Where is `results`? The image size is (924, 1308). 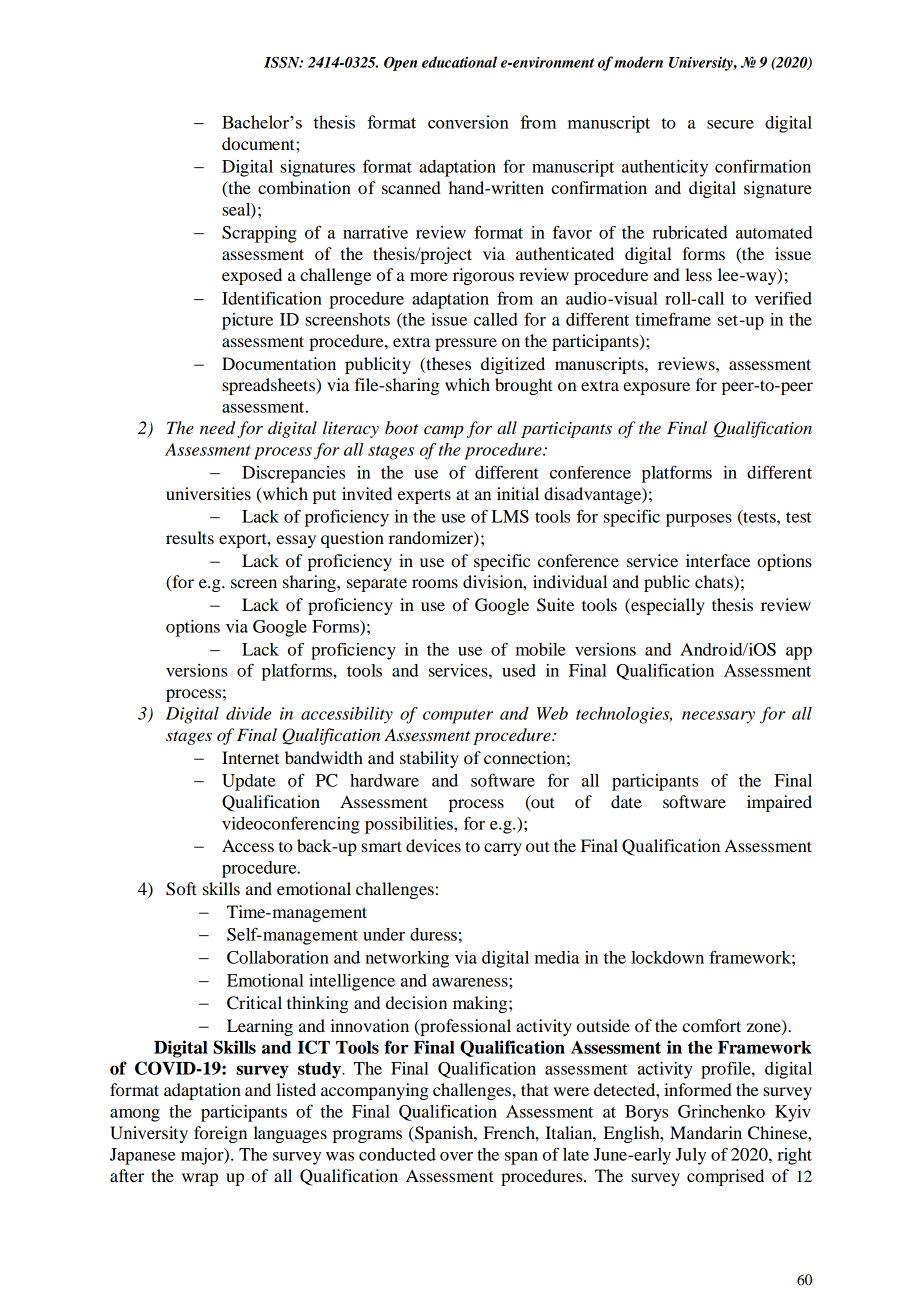
results is located at coordinates (190, 537).
